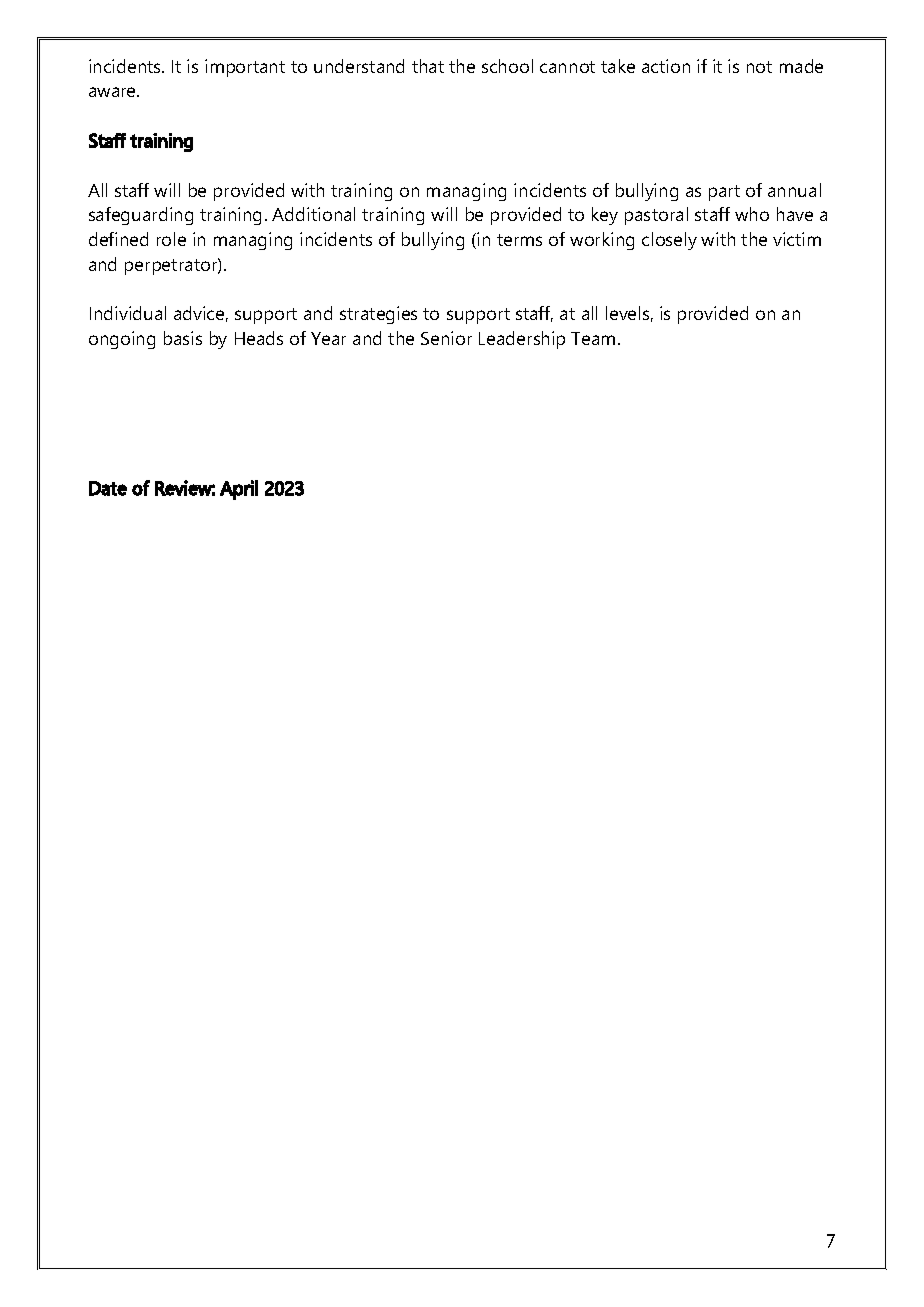 The image size is (924, 1307). I want to click on important, so click(245, 68).
